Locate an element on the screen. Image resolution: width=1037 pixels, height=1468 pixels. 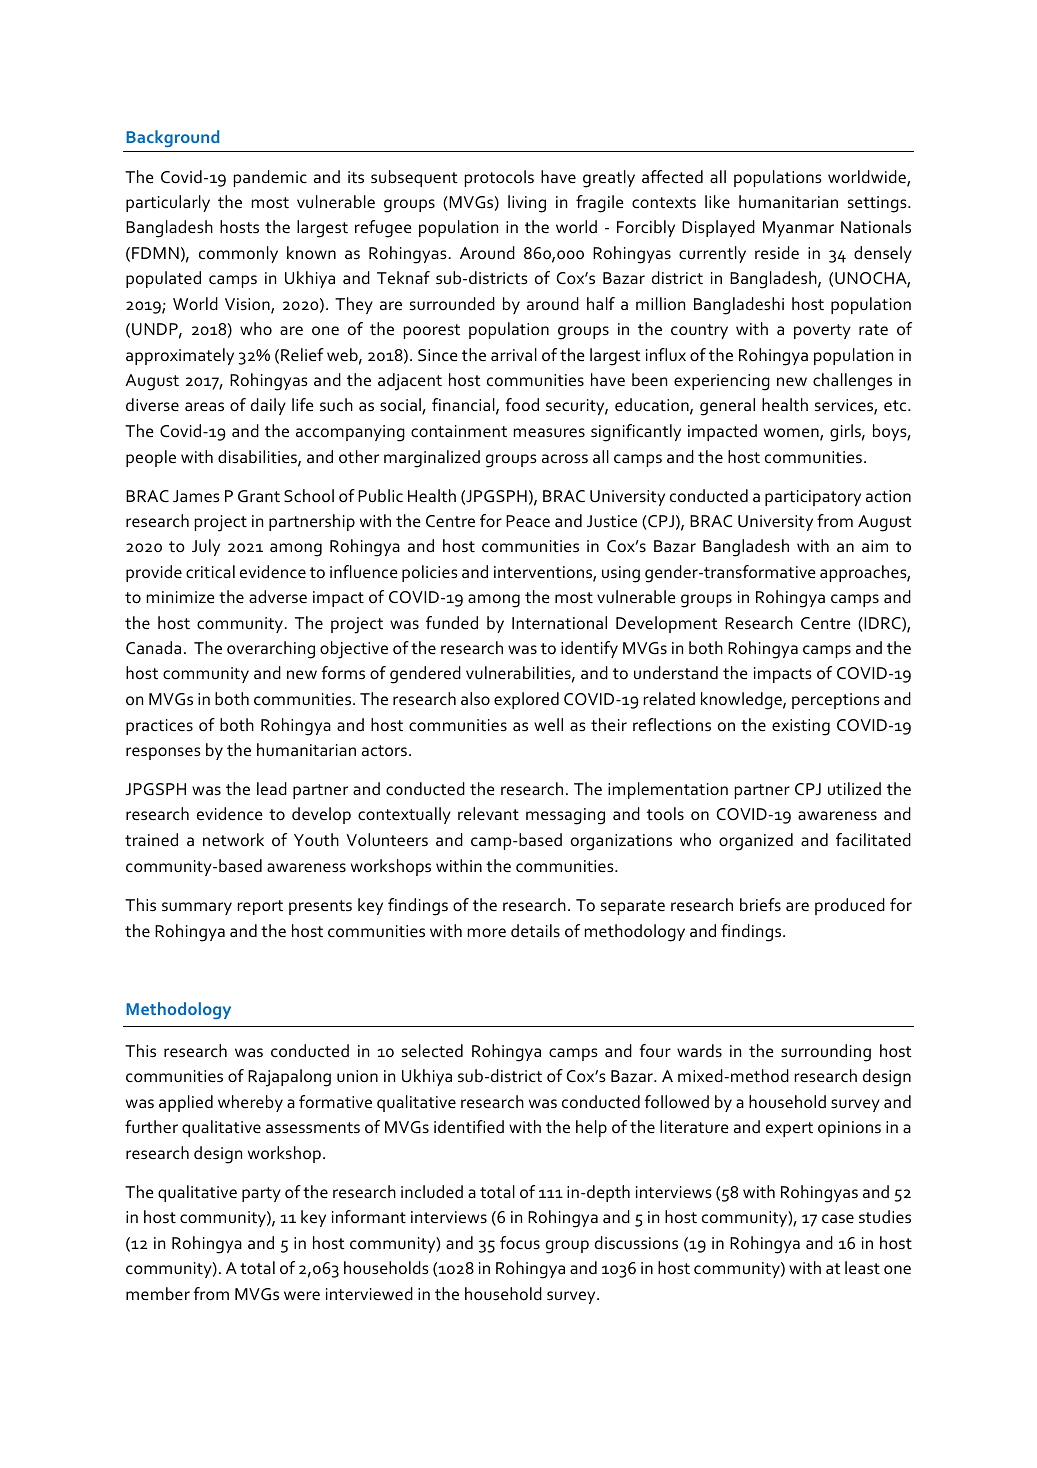
explored is located at coordinates (526, 700).
